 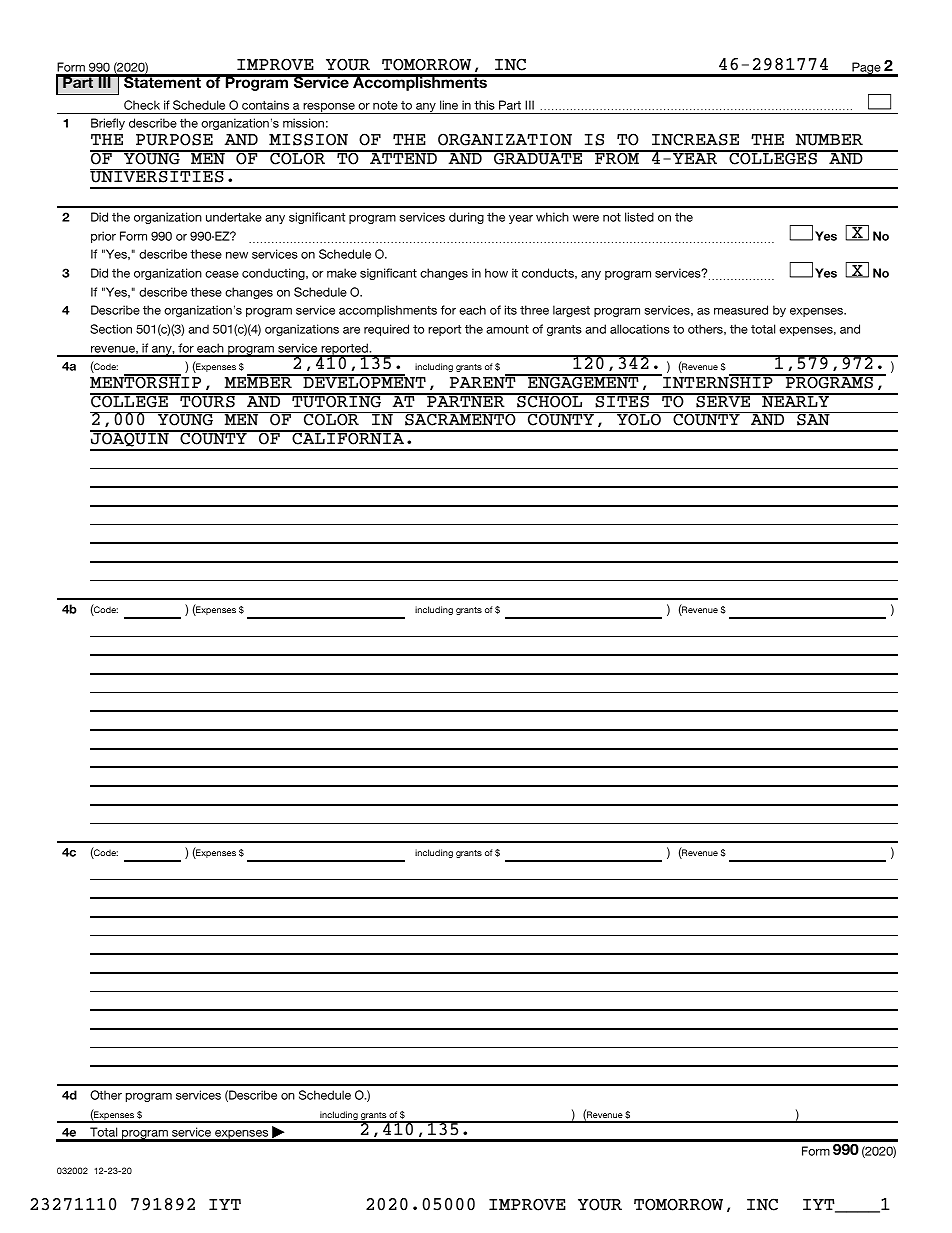 What do you see at coordinates (449, 105) in the page?
I see `line` at bounding box center [449, 105].
